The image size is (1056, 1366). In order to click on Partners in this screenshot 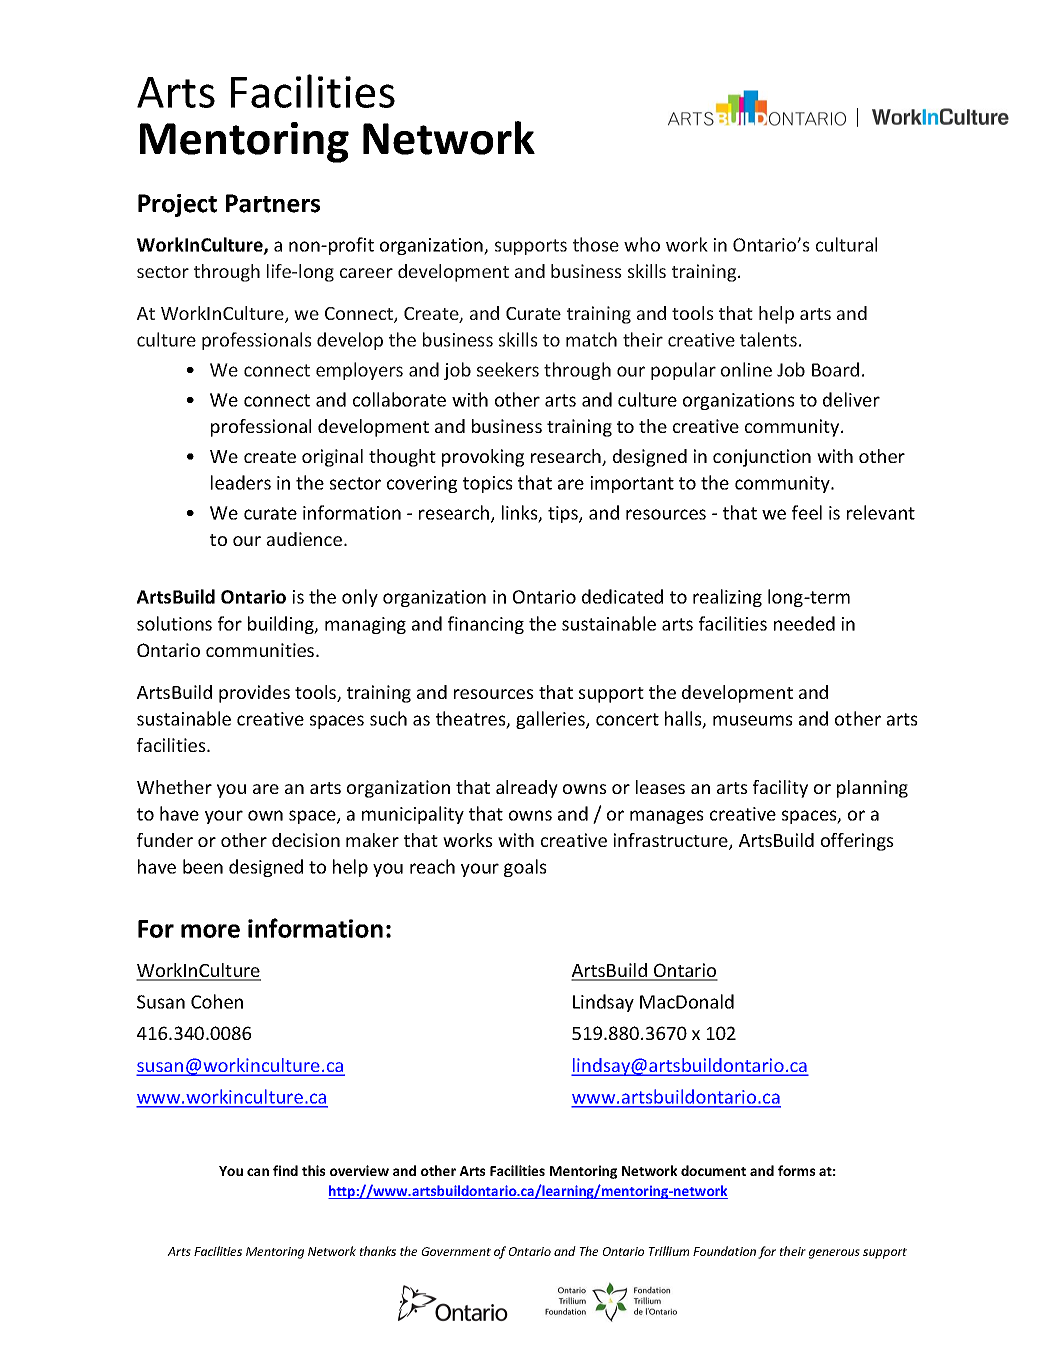, I will do `click(273, 203)`.
